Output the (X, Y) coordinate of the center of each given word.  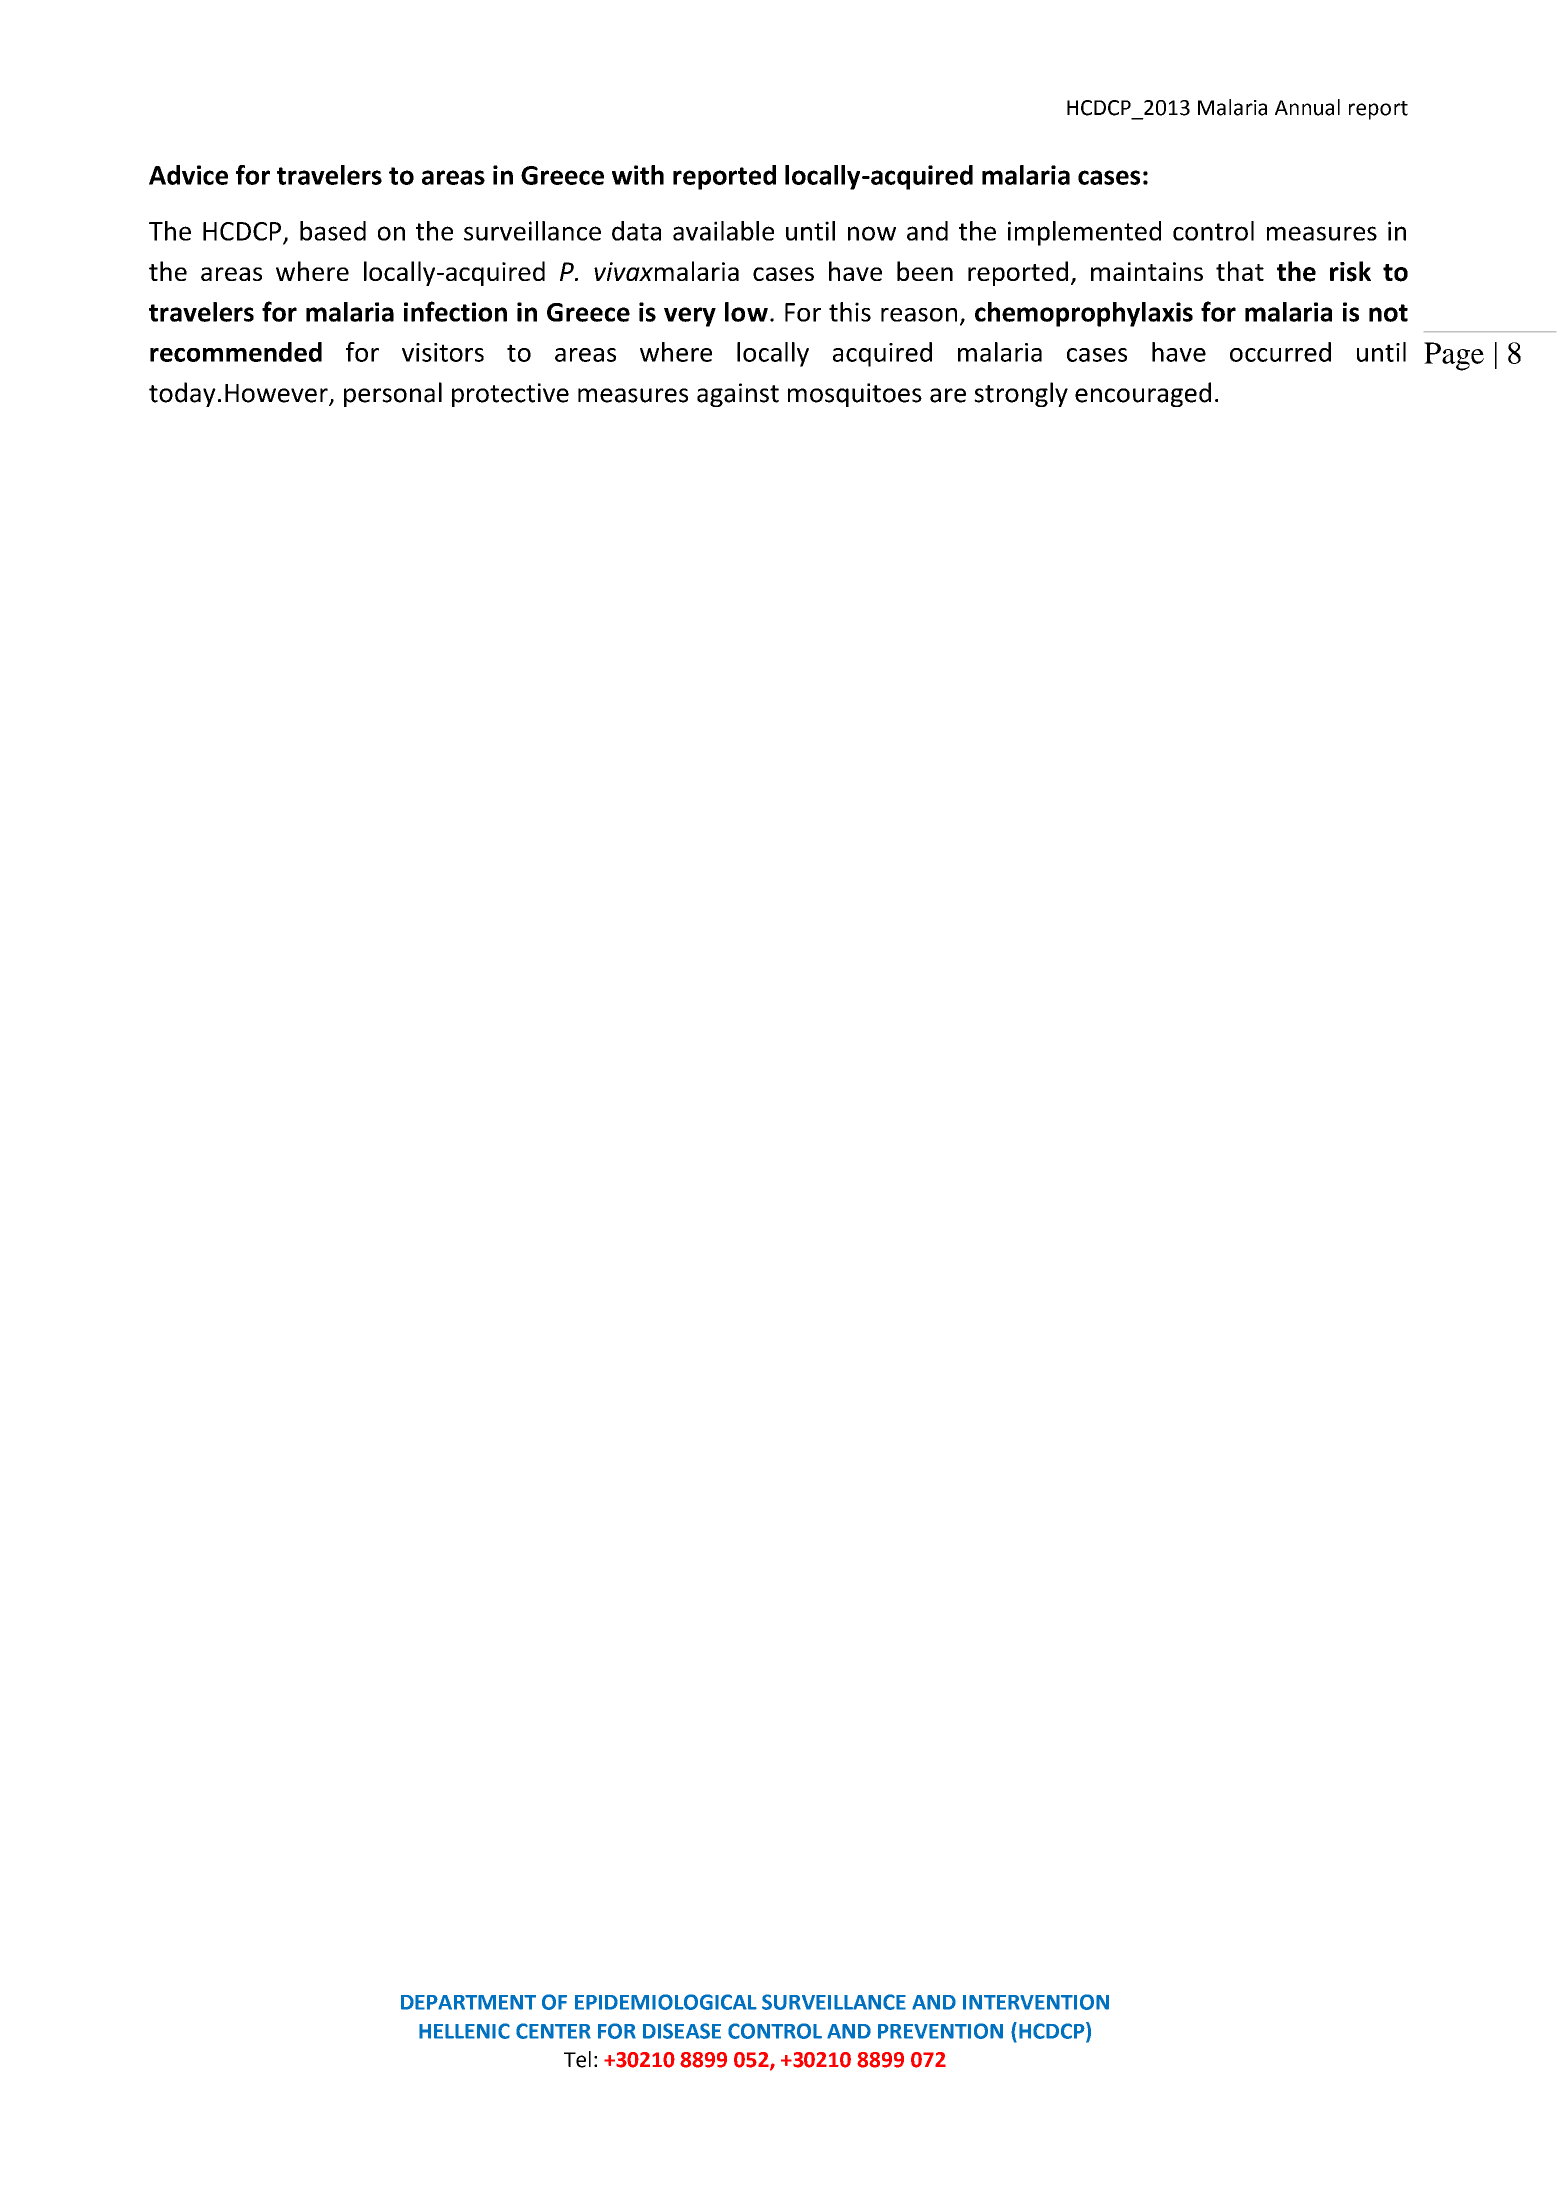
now (872, 233)
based (333, 231)
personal (393, 394)
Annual (1307, 107)
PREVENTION (940, 2031)
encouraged (1143, 394)
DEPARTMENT (468, 2002)
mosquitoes (855, 395)
